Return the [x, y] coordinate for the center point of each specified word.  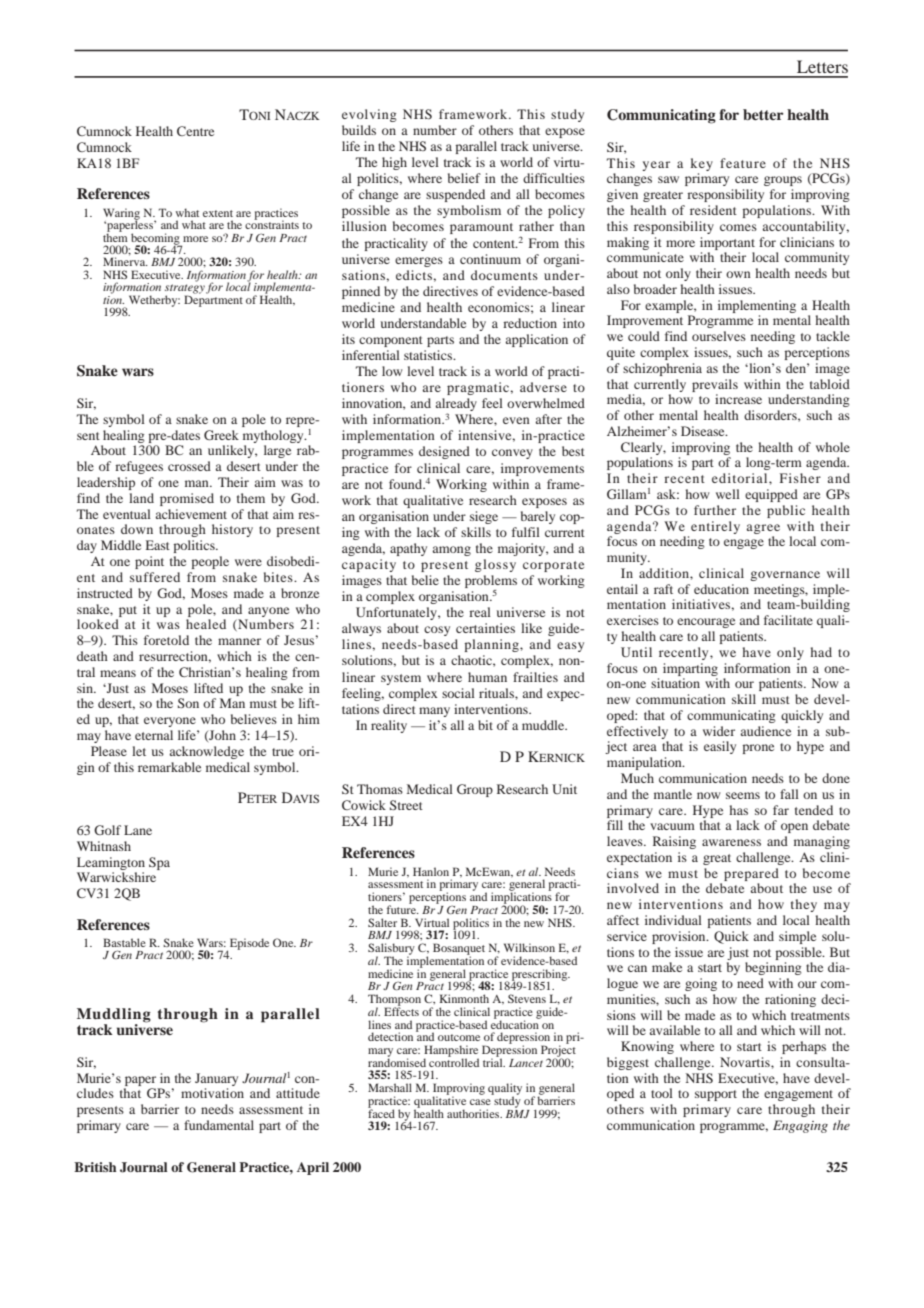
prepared [751, 874]
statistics [429, 355]
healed [206, 624]
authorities [474, 1113]
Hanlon [431, 871]
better [763, 114]
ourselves [719, 336]
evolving [369, 115]
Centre [195, 131]
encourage [706, 623]
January [216, 1079]
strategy [185, 290]
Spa [159, 863]
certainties [485, 628]
